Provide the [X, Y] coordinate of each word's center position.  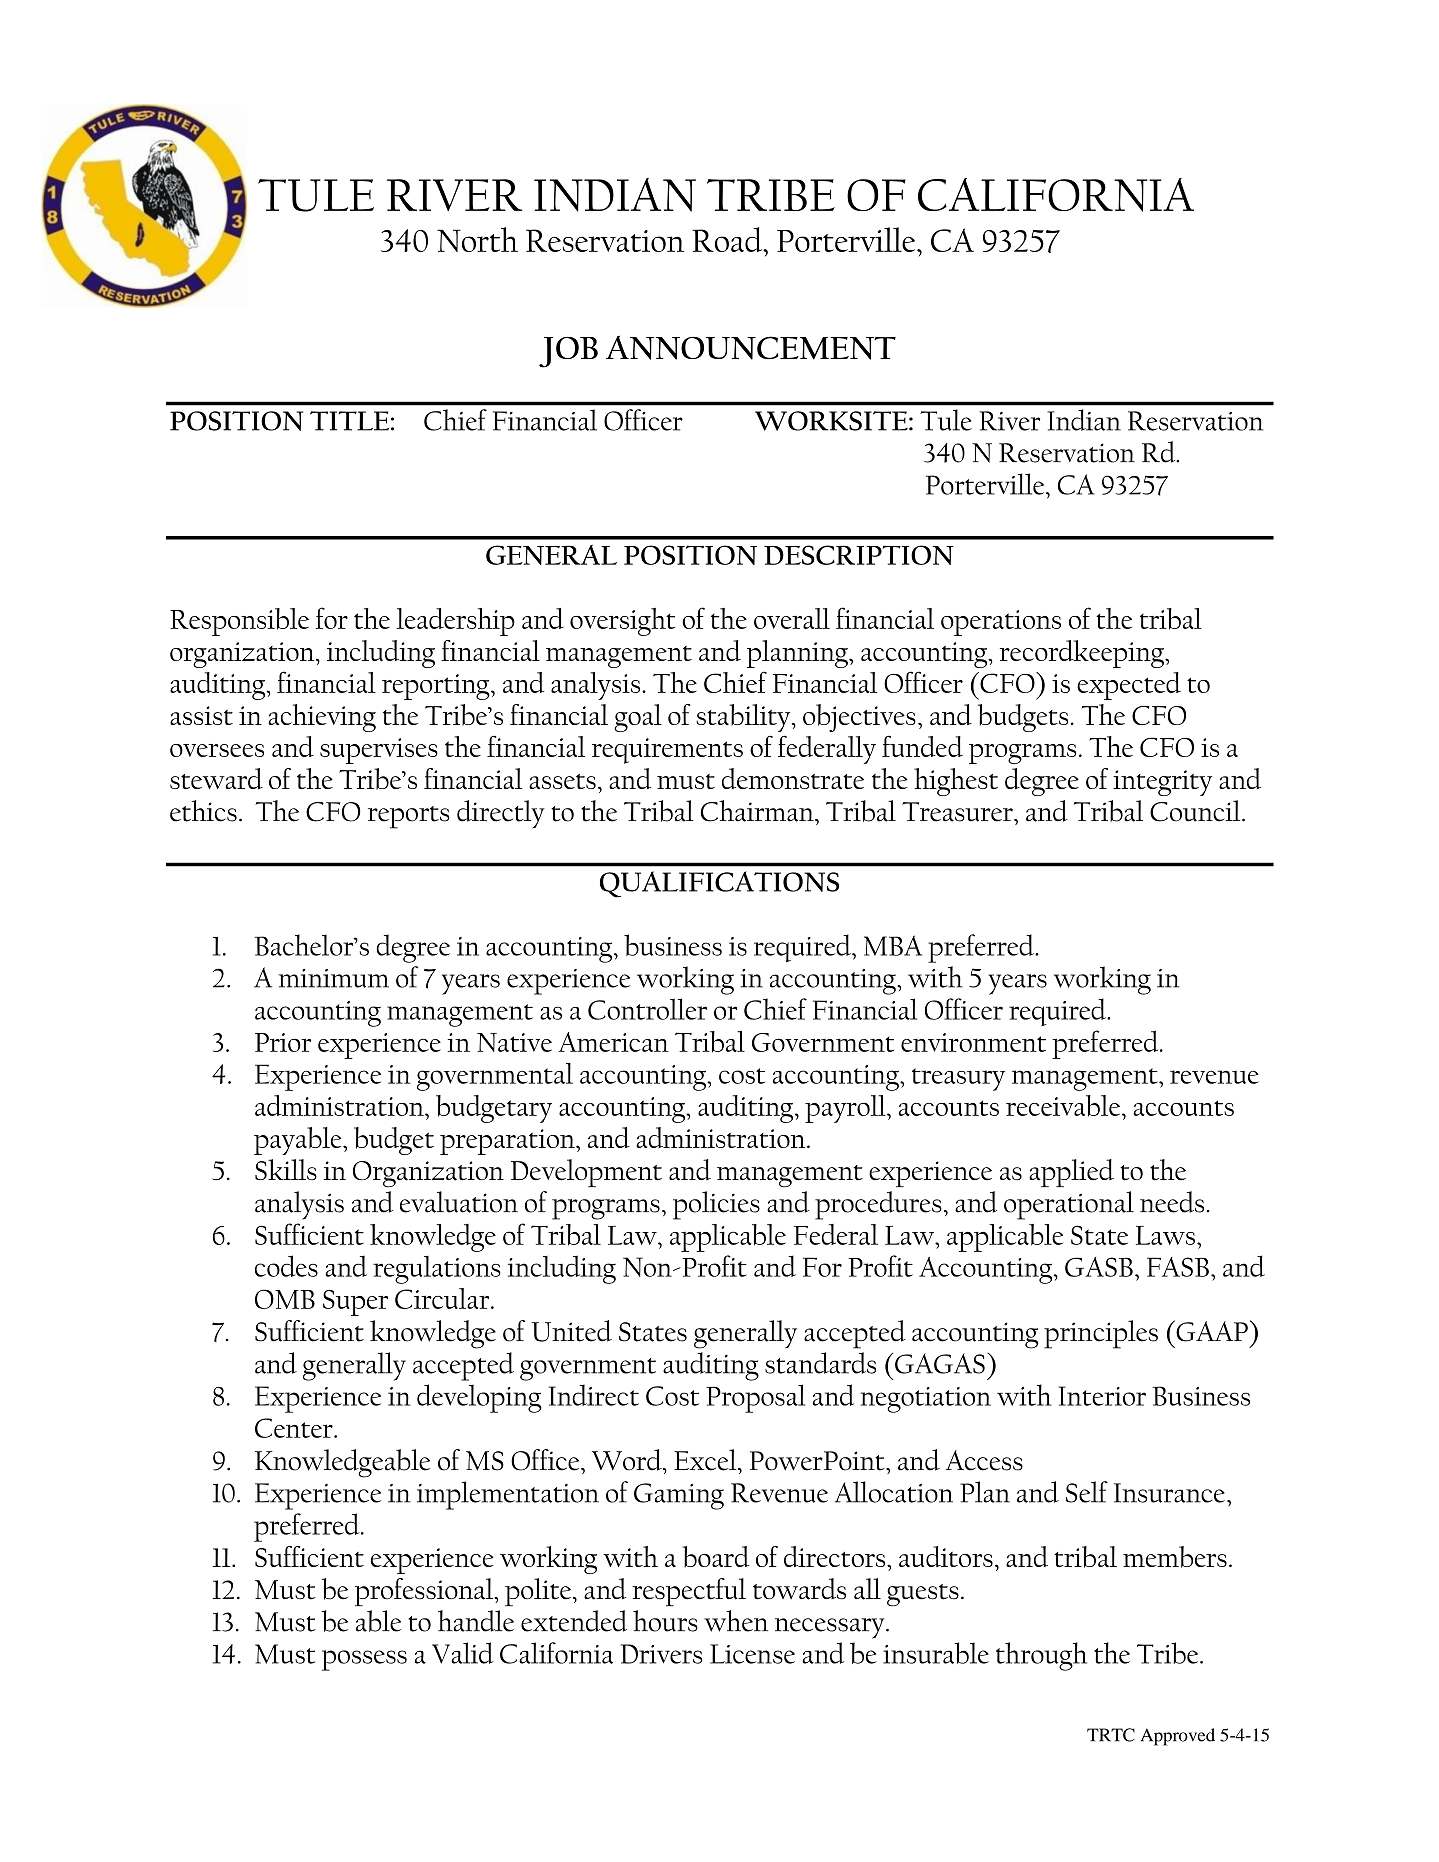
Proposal [755, 1398]
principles [1101, 1334]
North [477, 239]
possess [364, 1660]
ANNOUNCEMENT [751, 348]
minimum [334, 978]
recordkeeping [1083, 654]
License [752, 1654]
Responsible [239, 622]
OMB [285, 1299]
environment [973, 1042]
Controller [647, 1009]
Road [728, 239]
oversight [622, 622]
